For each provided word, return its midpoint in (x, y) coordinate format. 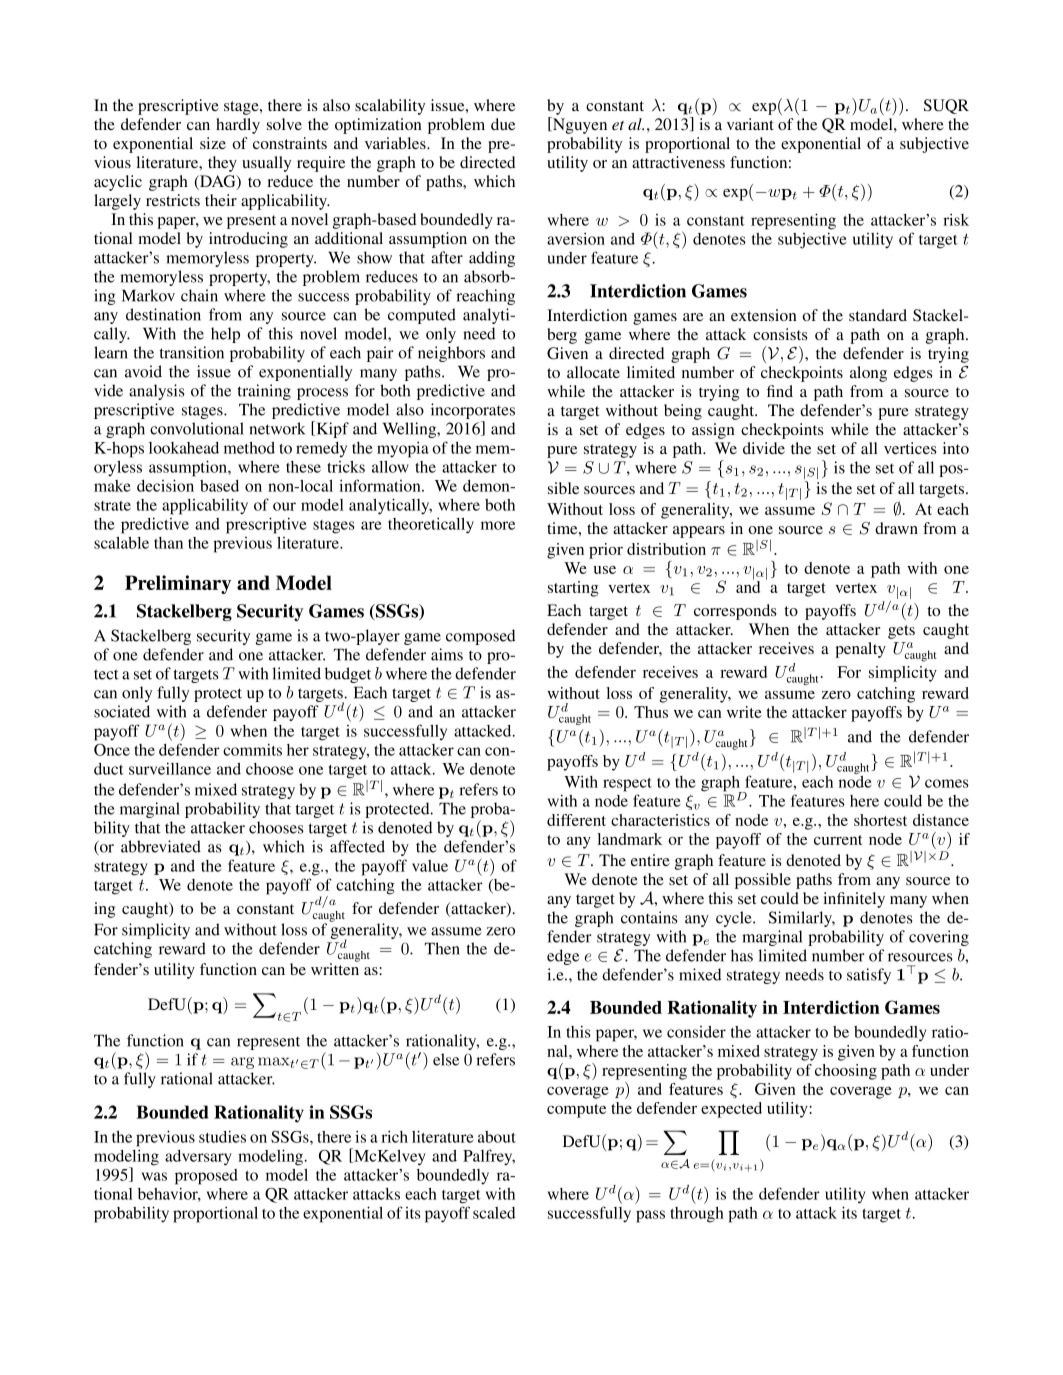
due (503, 124)
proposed (206, 1177)
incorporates (473, 412)
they (222, 164)
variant (750, 124)
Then (442, 948)
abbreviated (161, 846)
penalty (860, 650)
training (264, 392)
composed (480, 637)
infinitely (854, 900)
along (868, 374)
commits (252, 749)
